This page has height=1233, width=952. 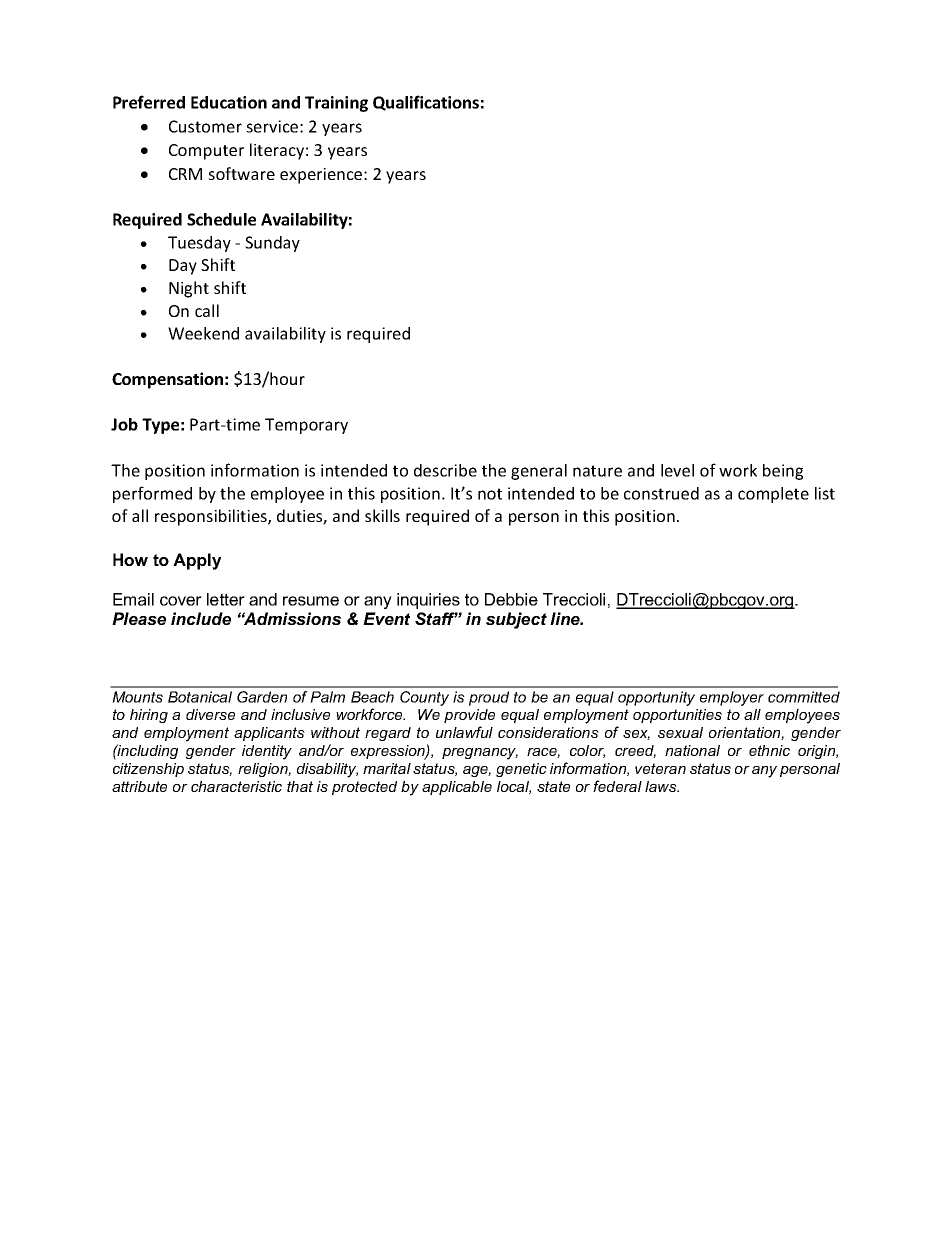 What do you see at coordinates (203, 333) in the page?
I see `Weekend` at bounding box center [203, 333].
